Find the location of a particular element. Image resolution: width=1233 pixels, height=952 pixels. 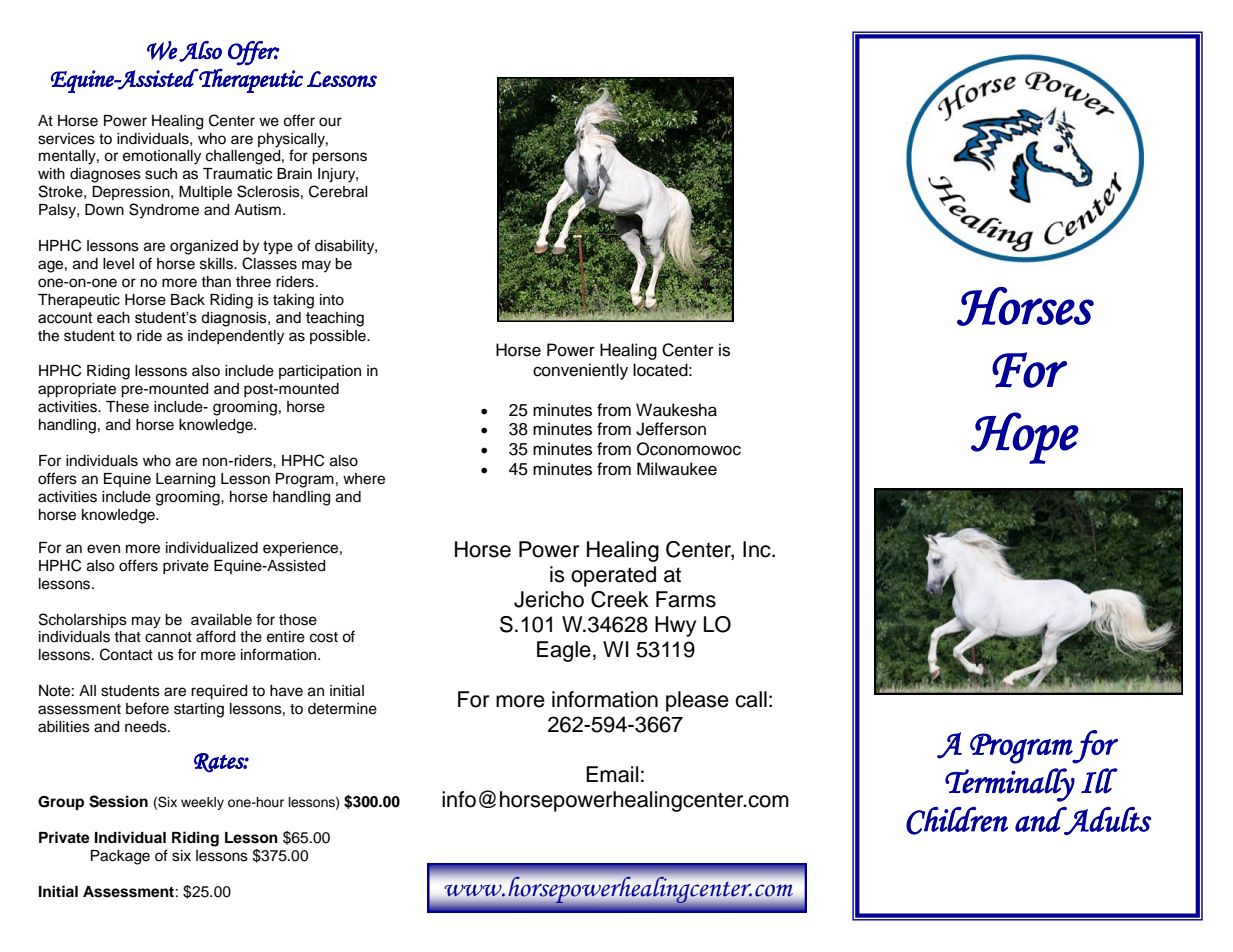

Hope is located at coordinates (1025, 438).
